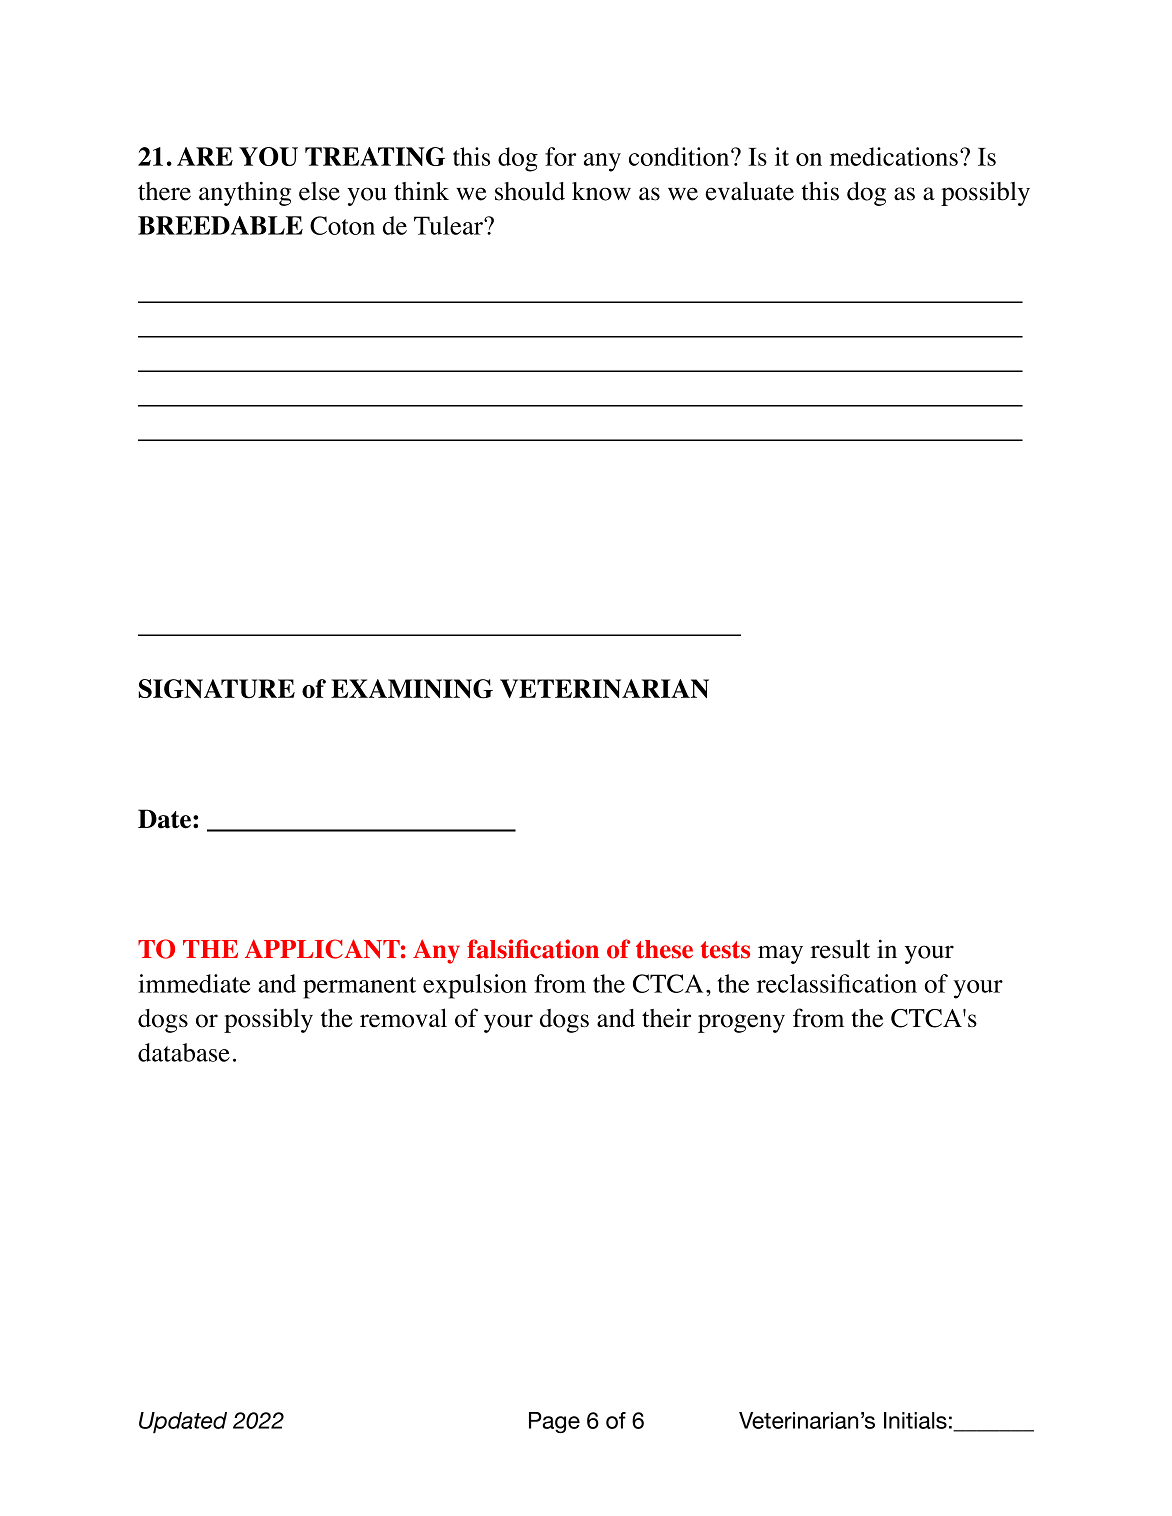  I want to click on EXAMINING, so click(412, 689).
